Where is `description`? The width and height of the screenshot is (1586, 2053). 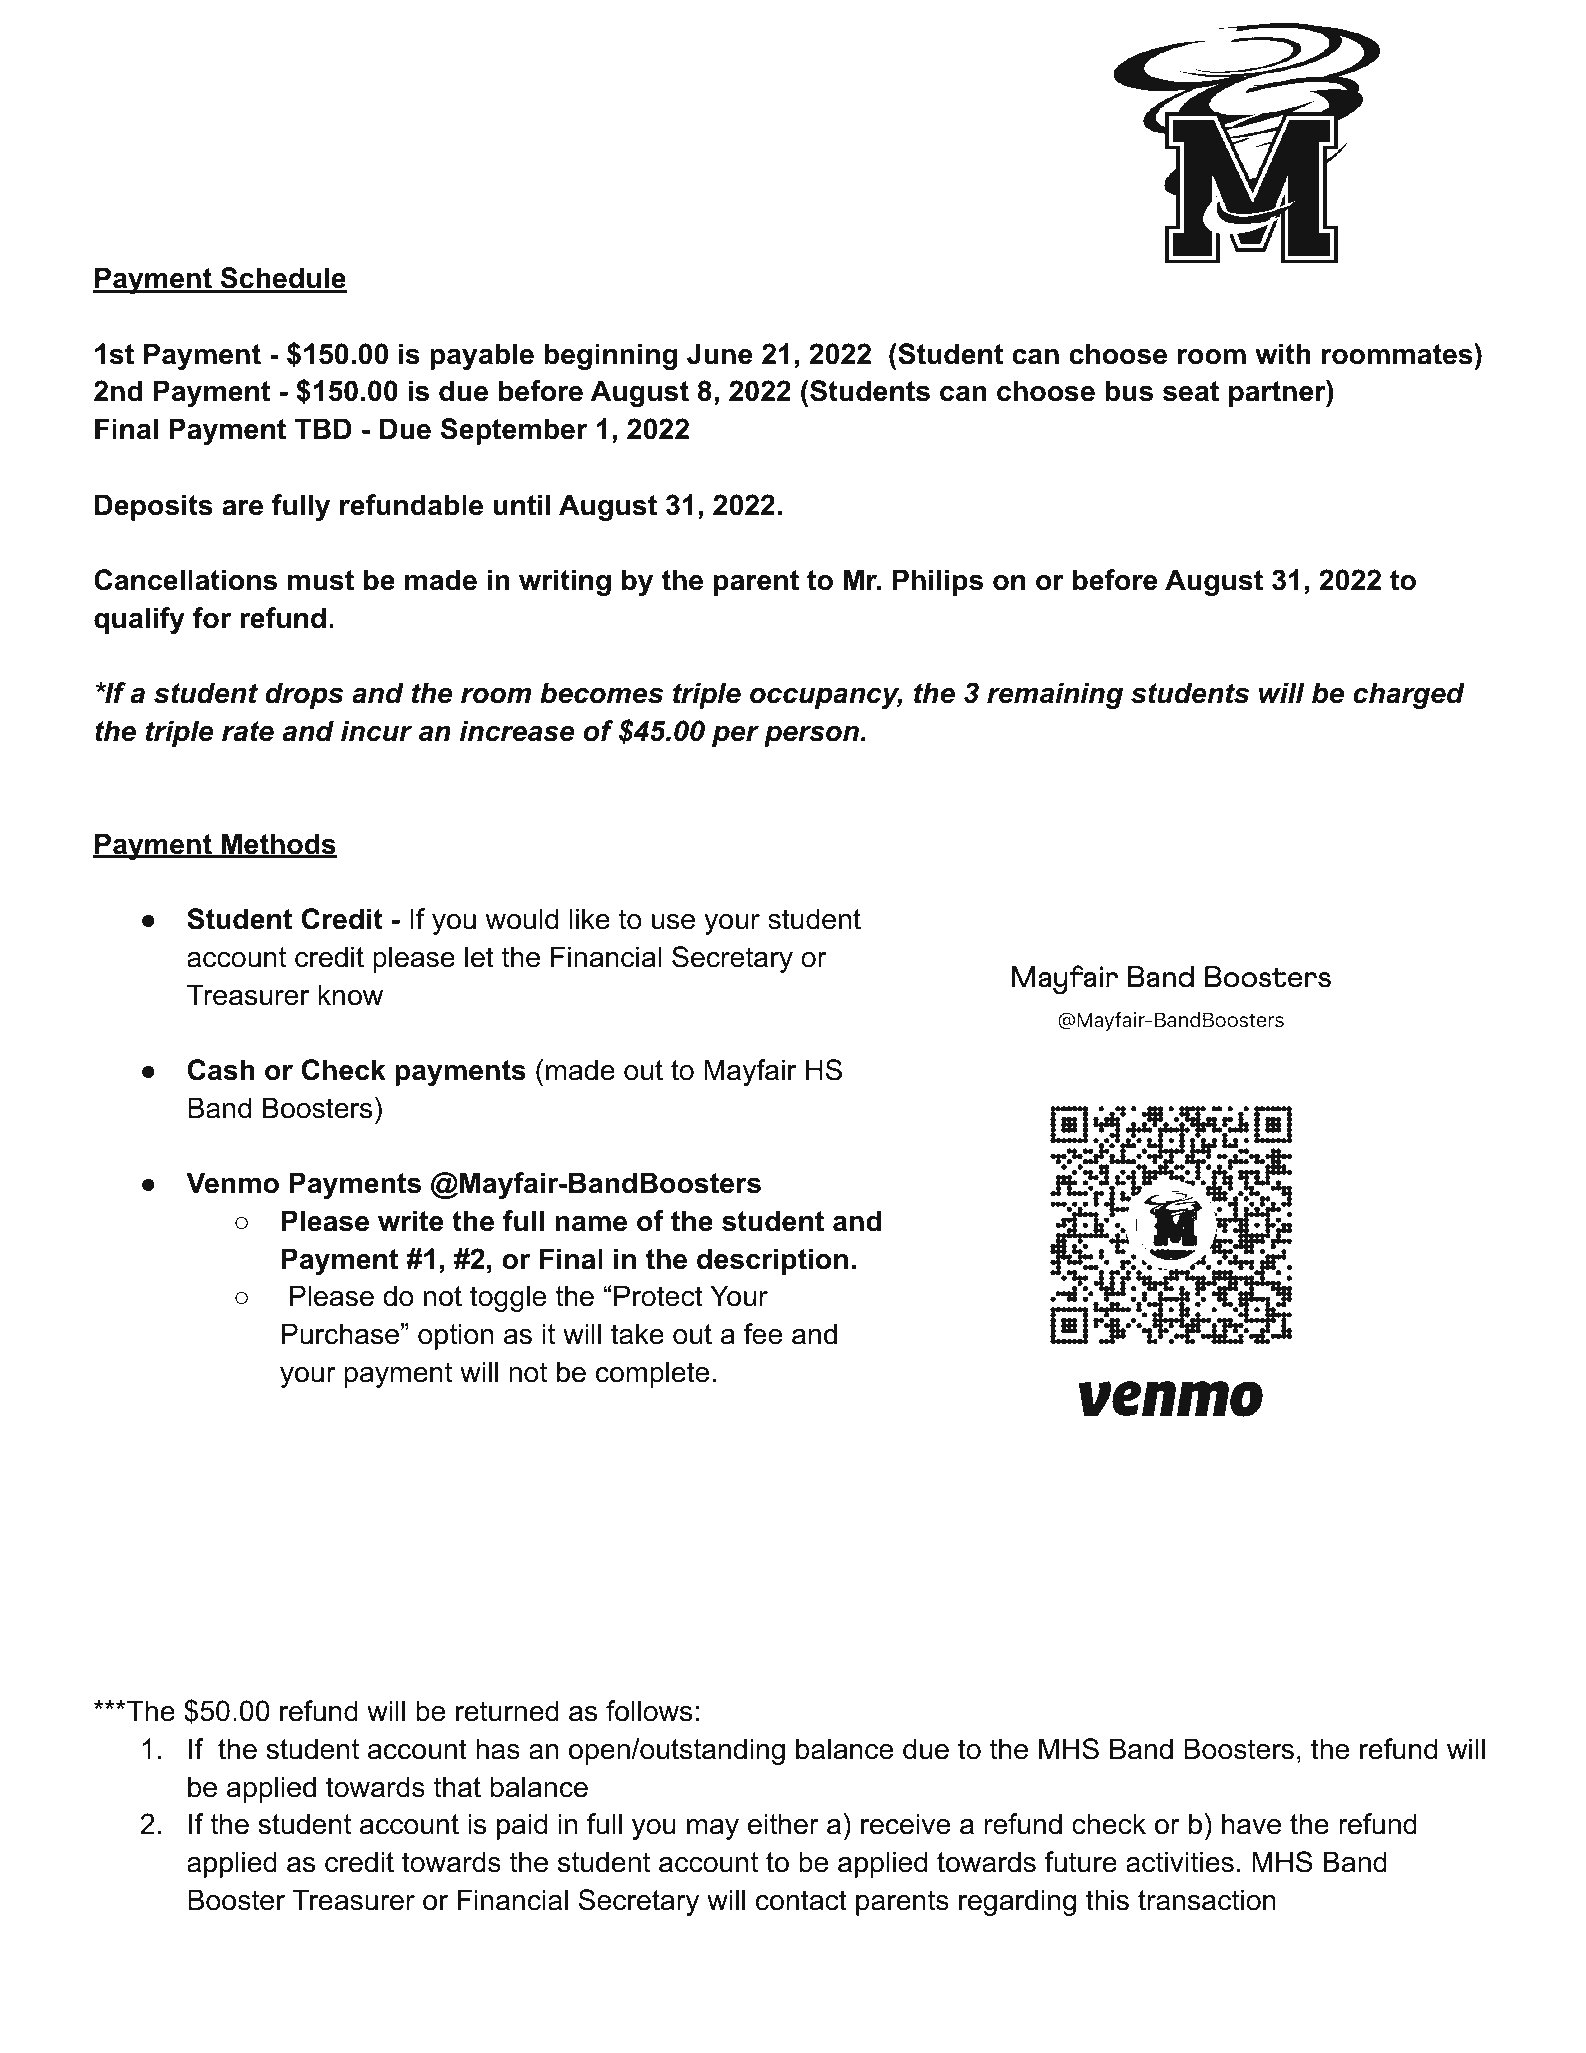
description is located at coordinates (772, 1261).
